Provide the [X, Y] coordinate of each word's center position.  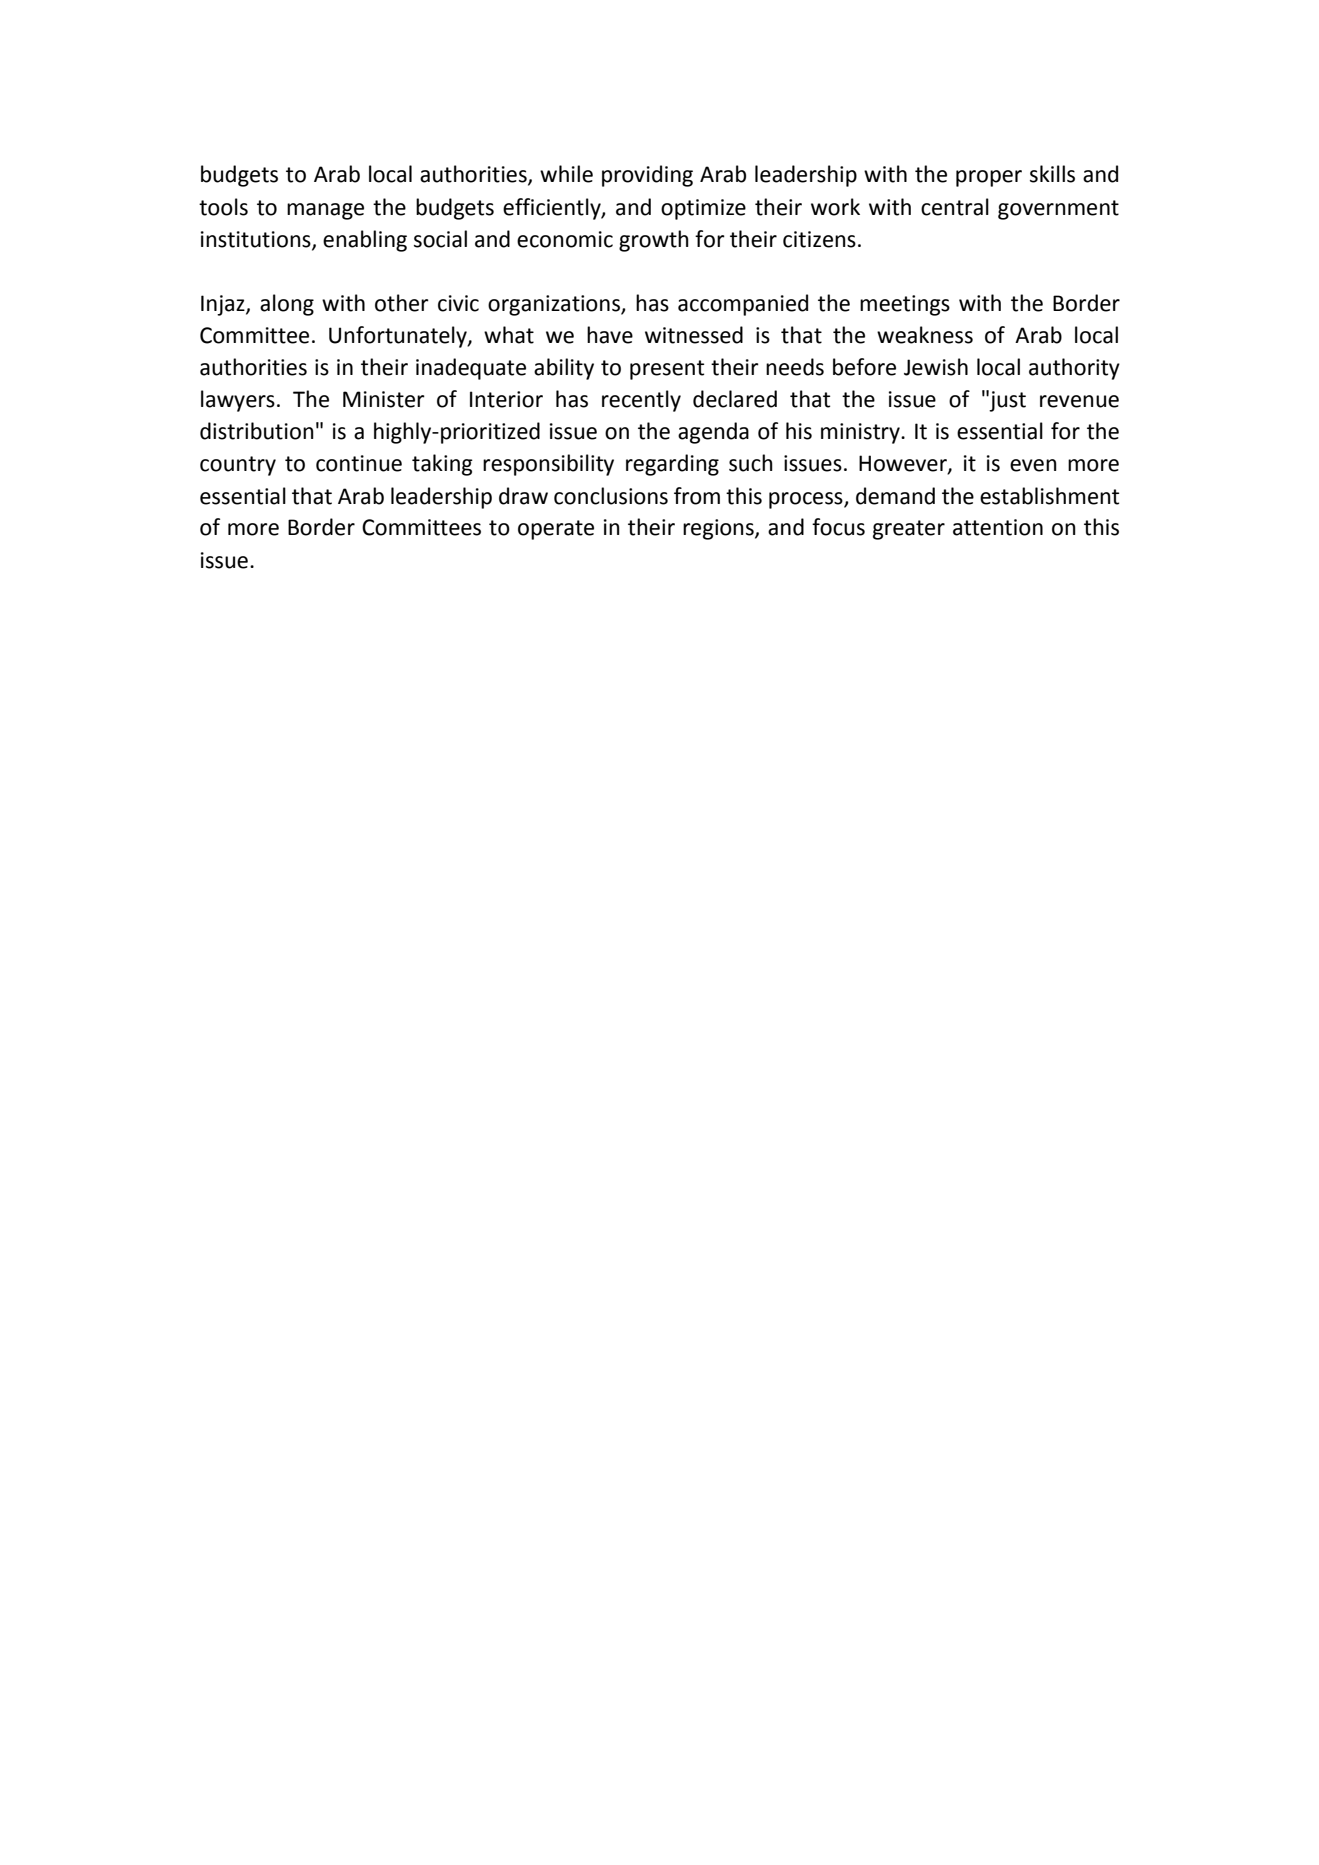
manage [325, 211]
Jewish [936, 367]
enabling [365, 241]
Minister [384, 399]
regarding [672, 465]
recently [641, 401]
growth [654, 241]
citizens [819, 239]
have [610, 335]
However [904, 464]
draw [523, 496]
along [287, 305]
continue [359, 463]
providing [647, 176]
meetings [905, 305]
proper [989, 178]
